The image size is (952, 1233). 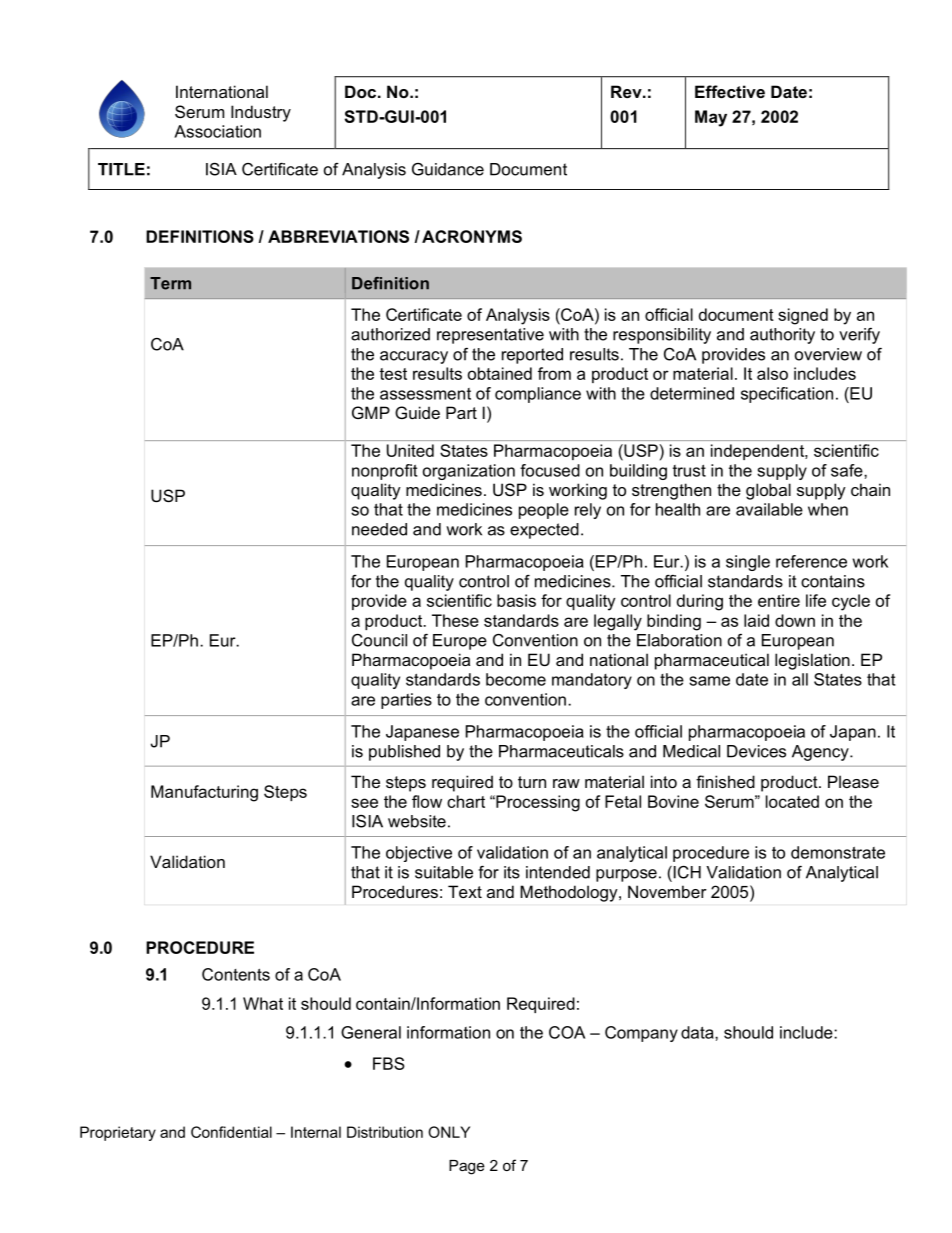 What do you see at coordinates (231, 1132) in the screenshot?
I see `Confidential` at bounding box center [231, 1132].
